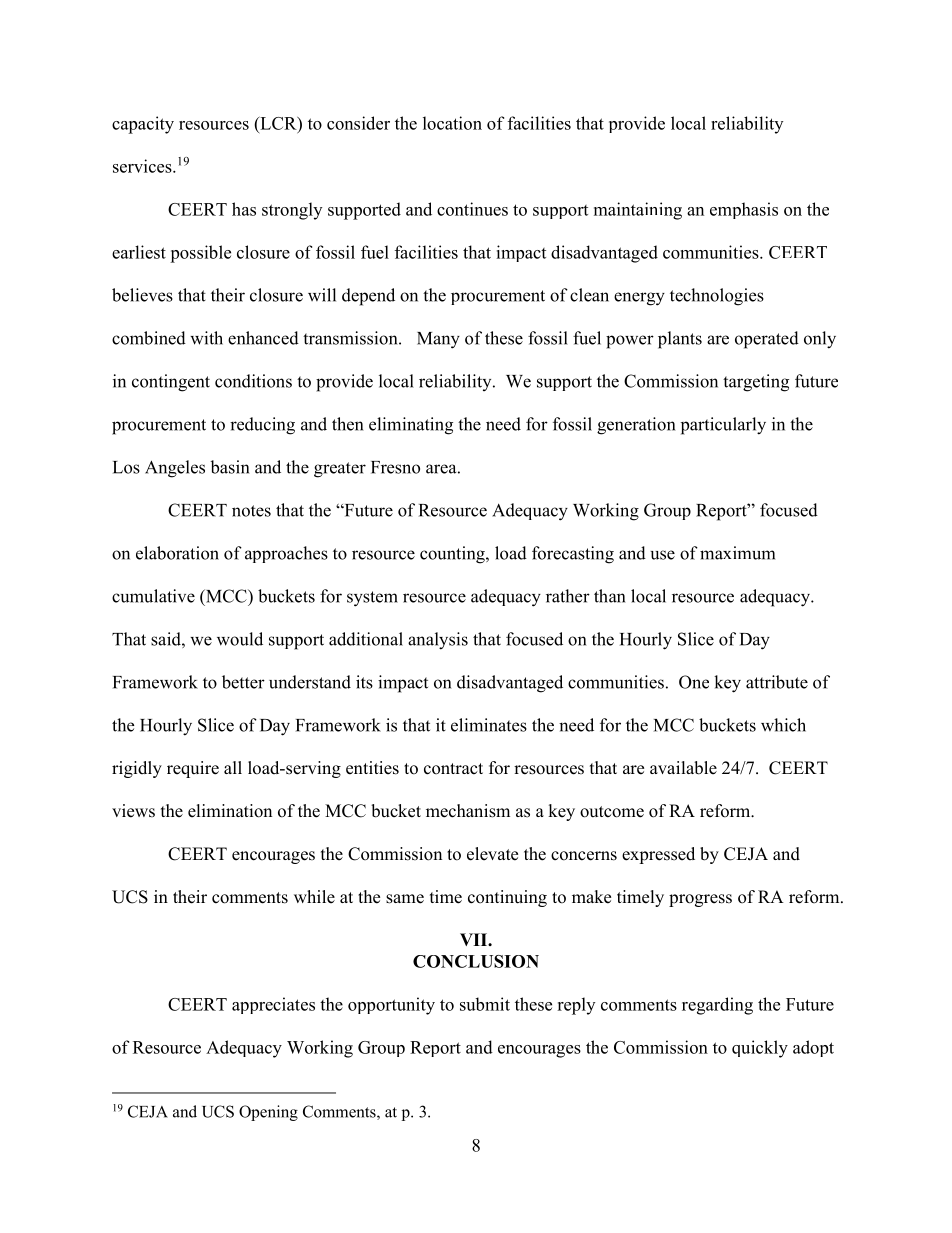  I want to click on elevate, so click(492, 854).
